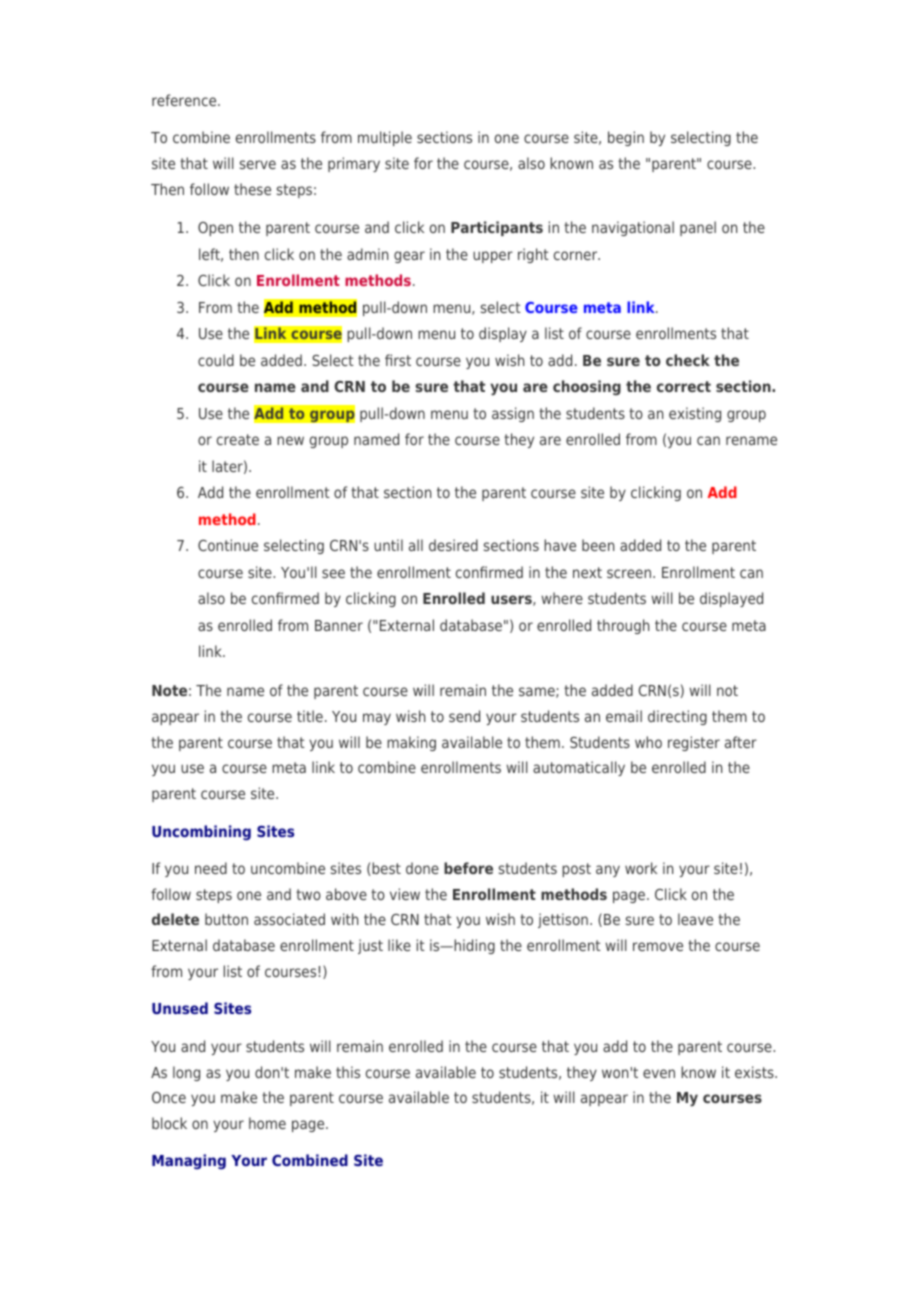  I want to click on begin, so click(626, 138).
